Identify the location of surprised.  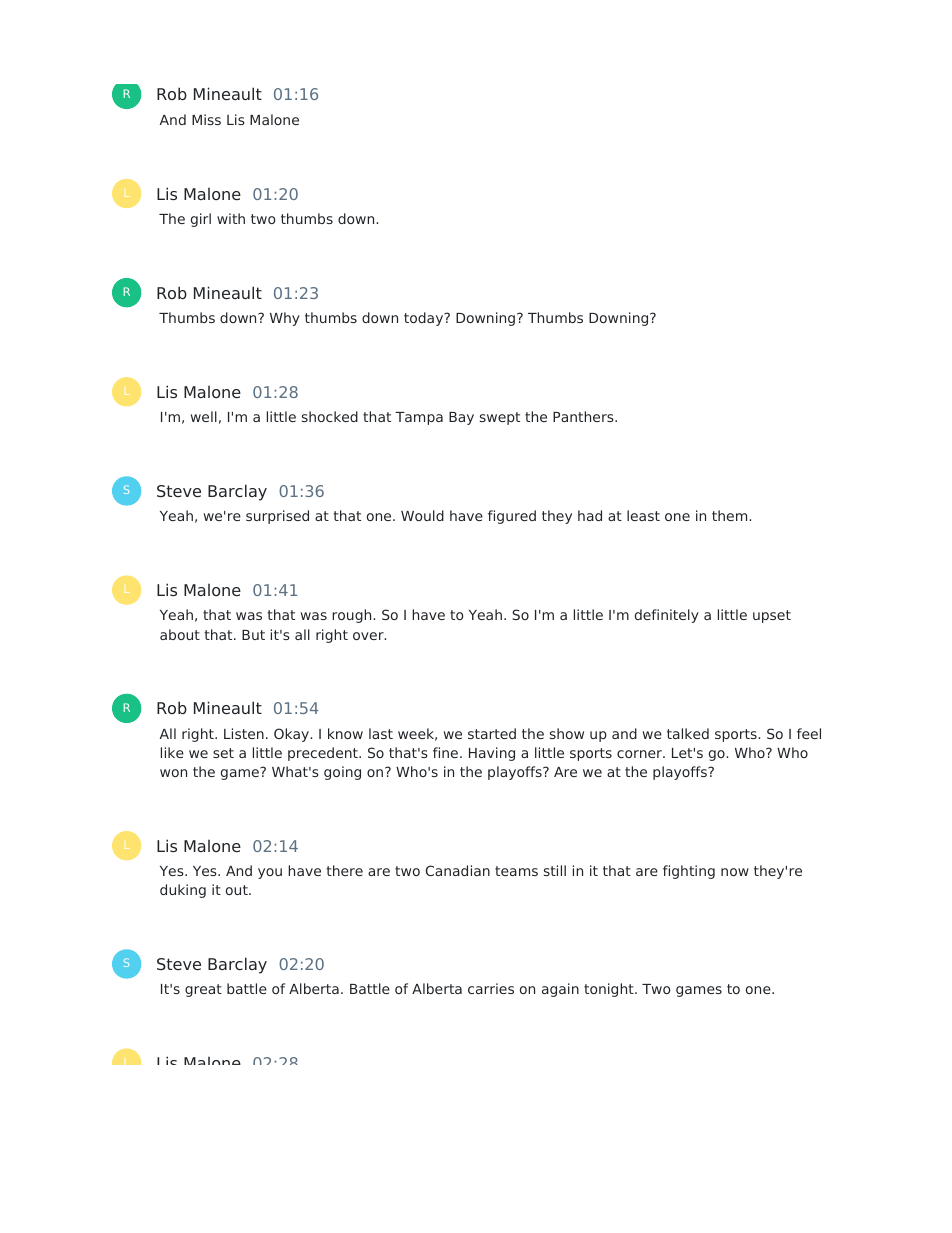
(277, 517).
